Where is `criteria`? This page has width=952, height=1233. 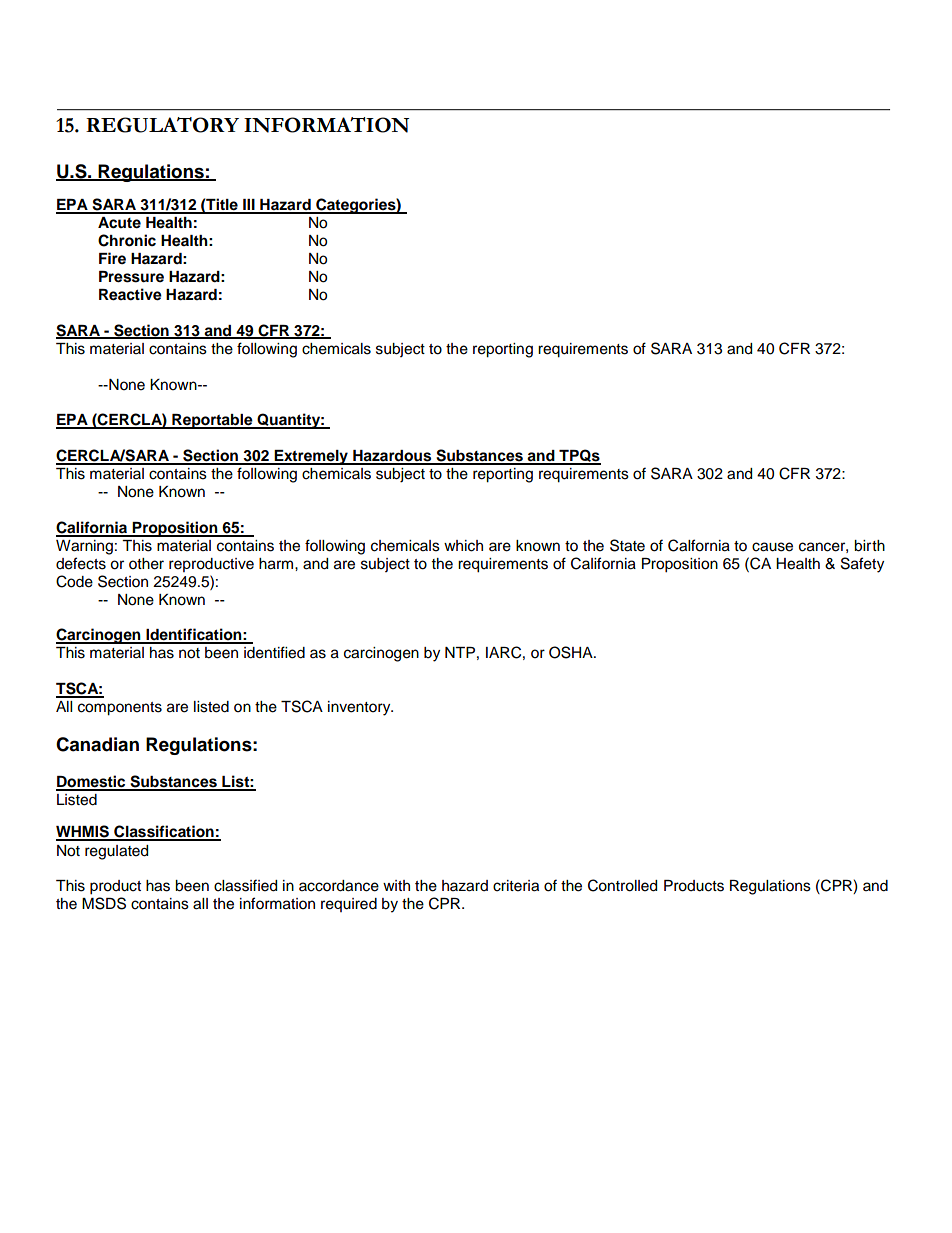 criteria is located at coordinates (516, 886).
